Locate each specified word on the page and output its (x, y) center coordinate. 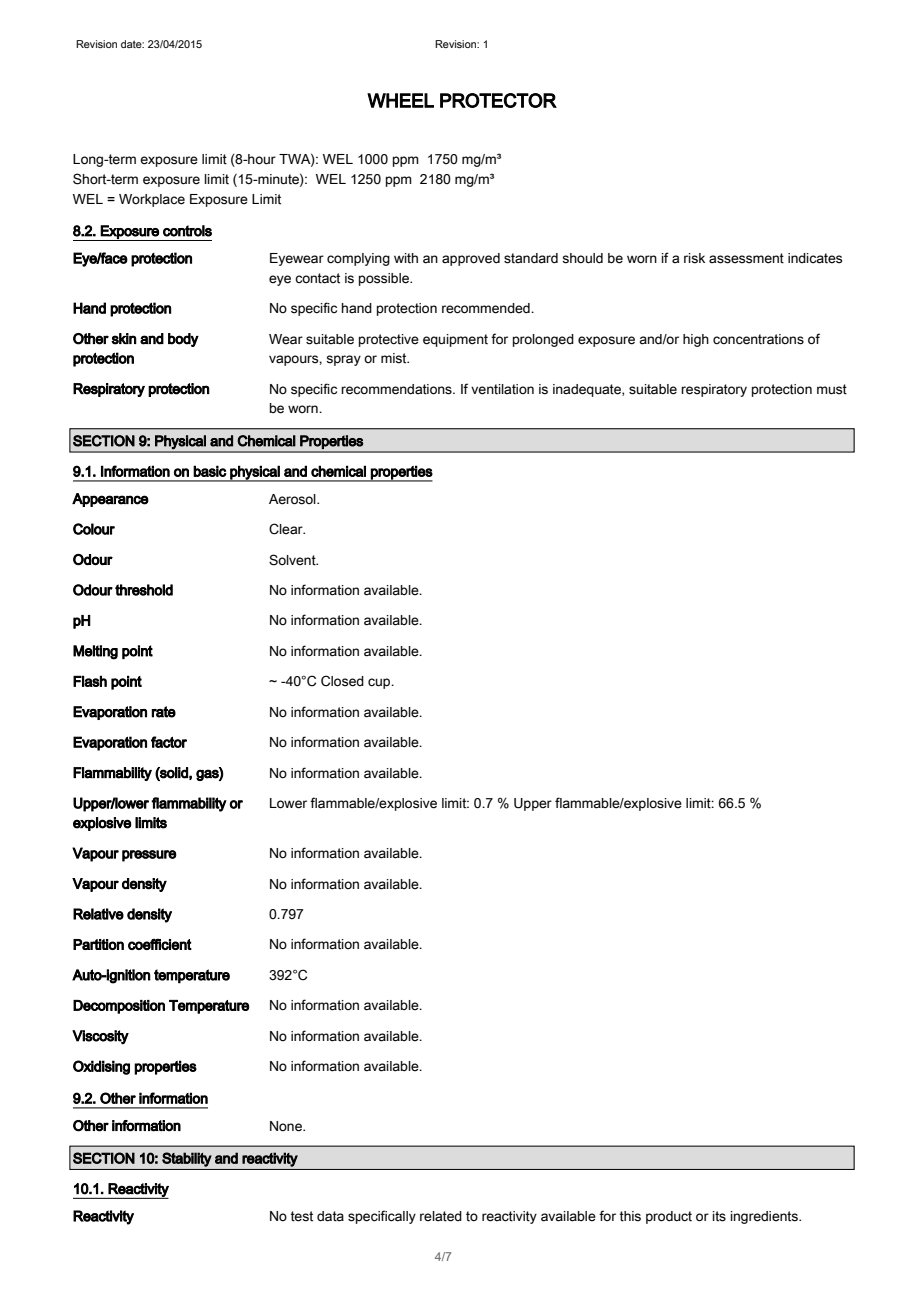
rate (163, 712)
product (669, 1217)
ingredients (765, 1217)
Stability (187, 1159)
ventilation (502, 389)
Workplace (152, 200)
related (441, 1216)
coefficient (160, 944)
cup (380, 683)
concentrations (758, 339)
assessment (746, 258)
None (287, 1126)
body (183, 340)
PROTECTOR (498, 100)
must (832, 389)
